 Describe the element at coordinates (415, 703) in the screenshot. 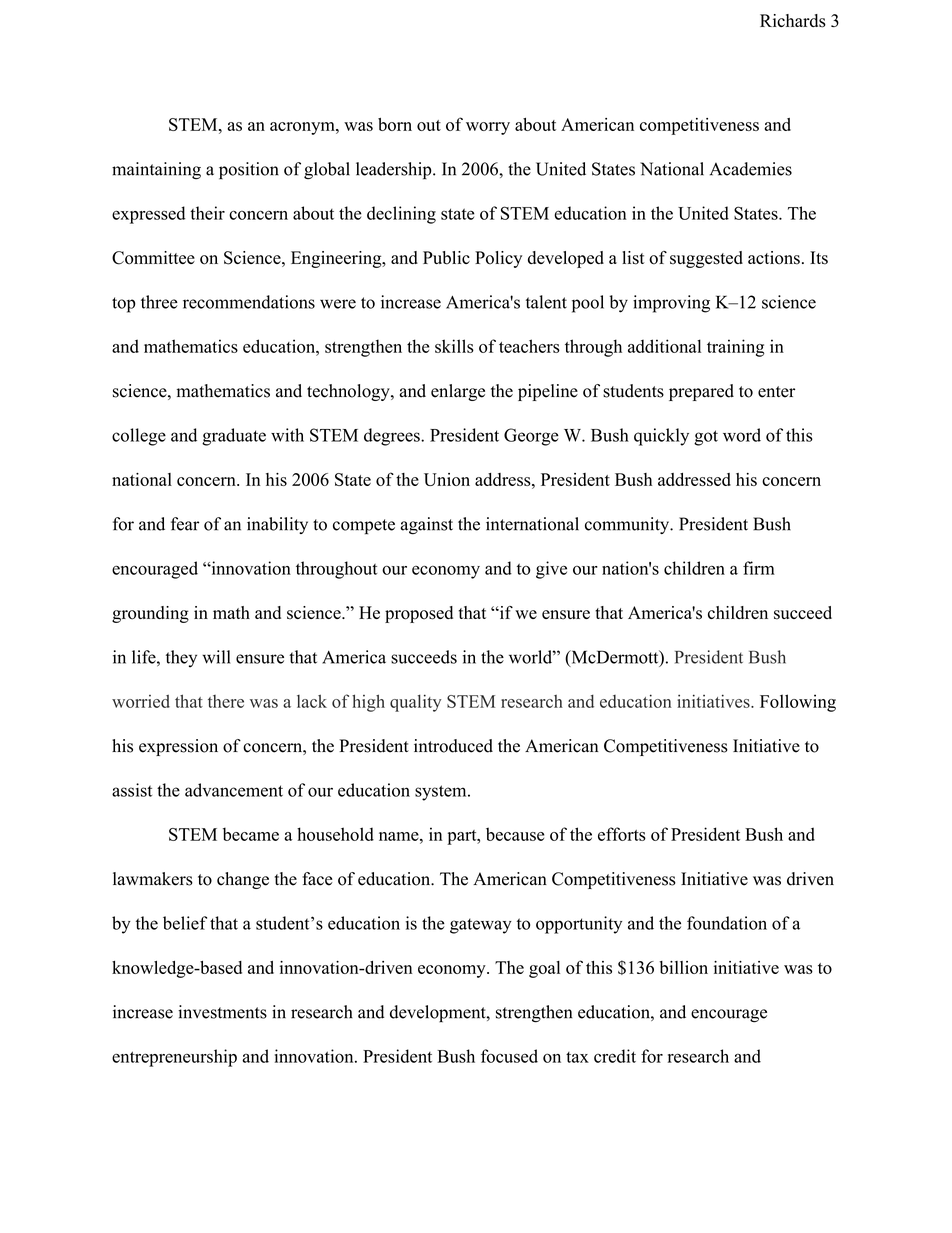

I see `quality` at that location.
